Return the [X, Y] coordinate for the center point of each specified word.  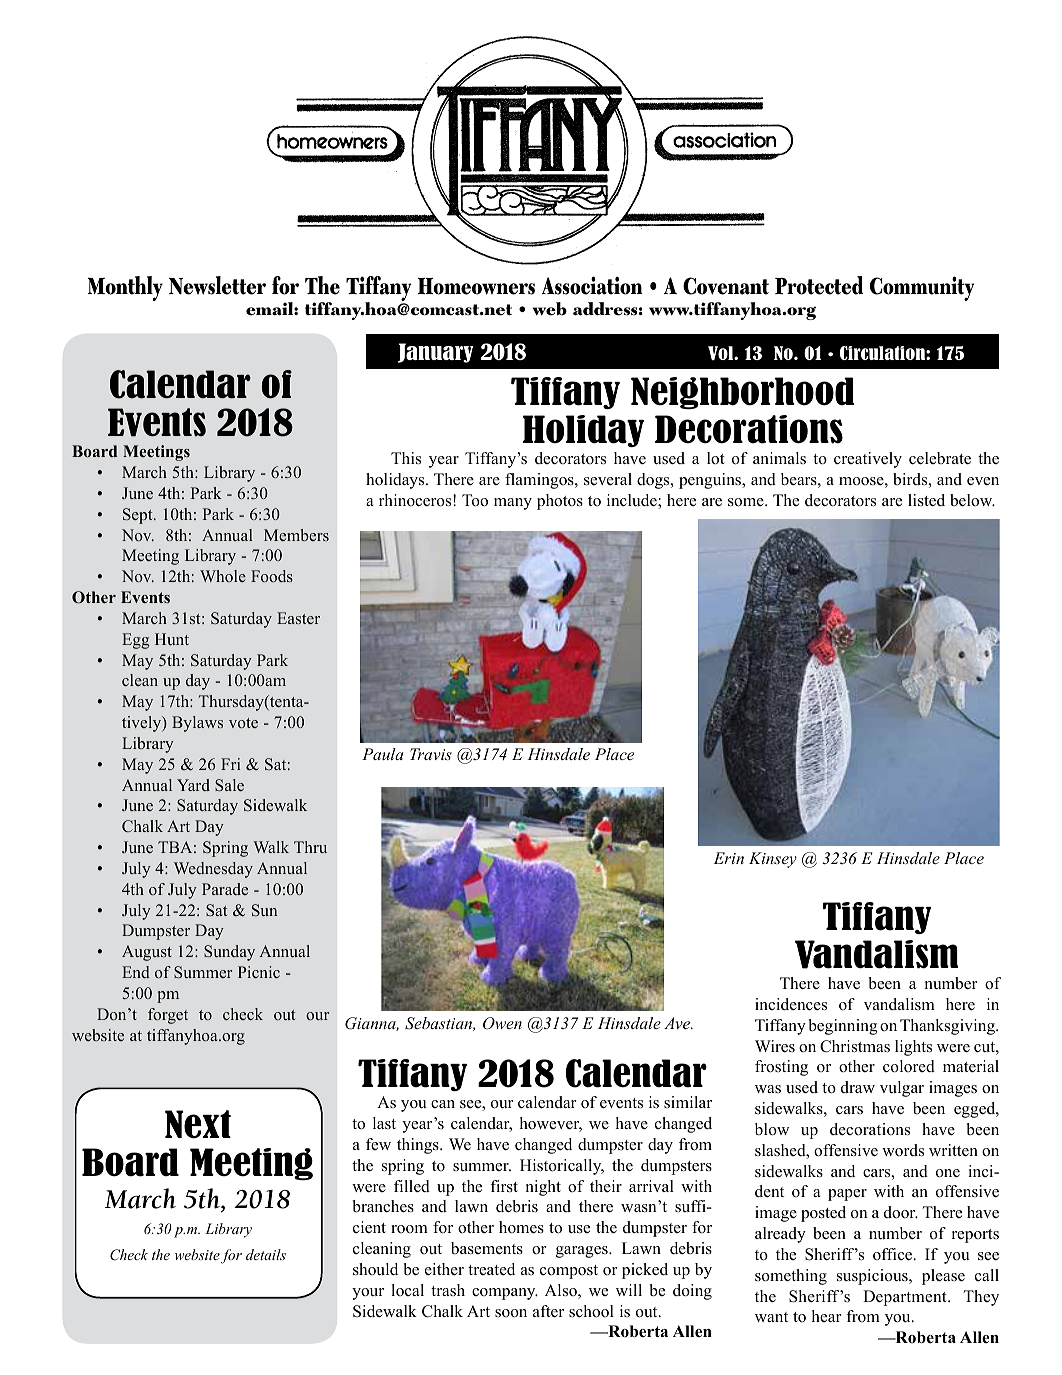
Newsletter [217, 285]
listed [926, 500]
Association [592, 285]
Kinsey [773, 860]
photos [560, 502]
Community [922, 288]
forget [168, 1016]
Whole [223, 576]
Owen [502, 1023]
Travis [431, 754]
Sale [229, 785]
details [266, 1254]
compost [569, 1272]
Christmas [855, 1046]
